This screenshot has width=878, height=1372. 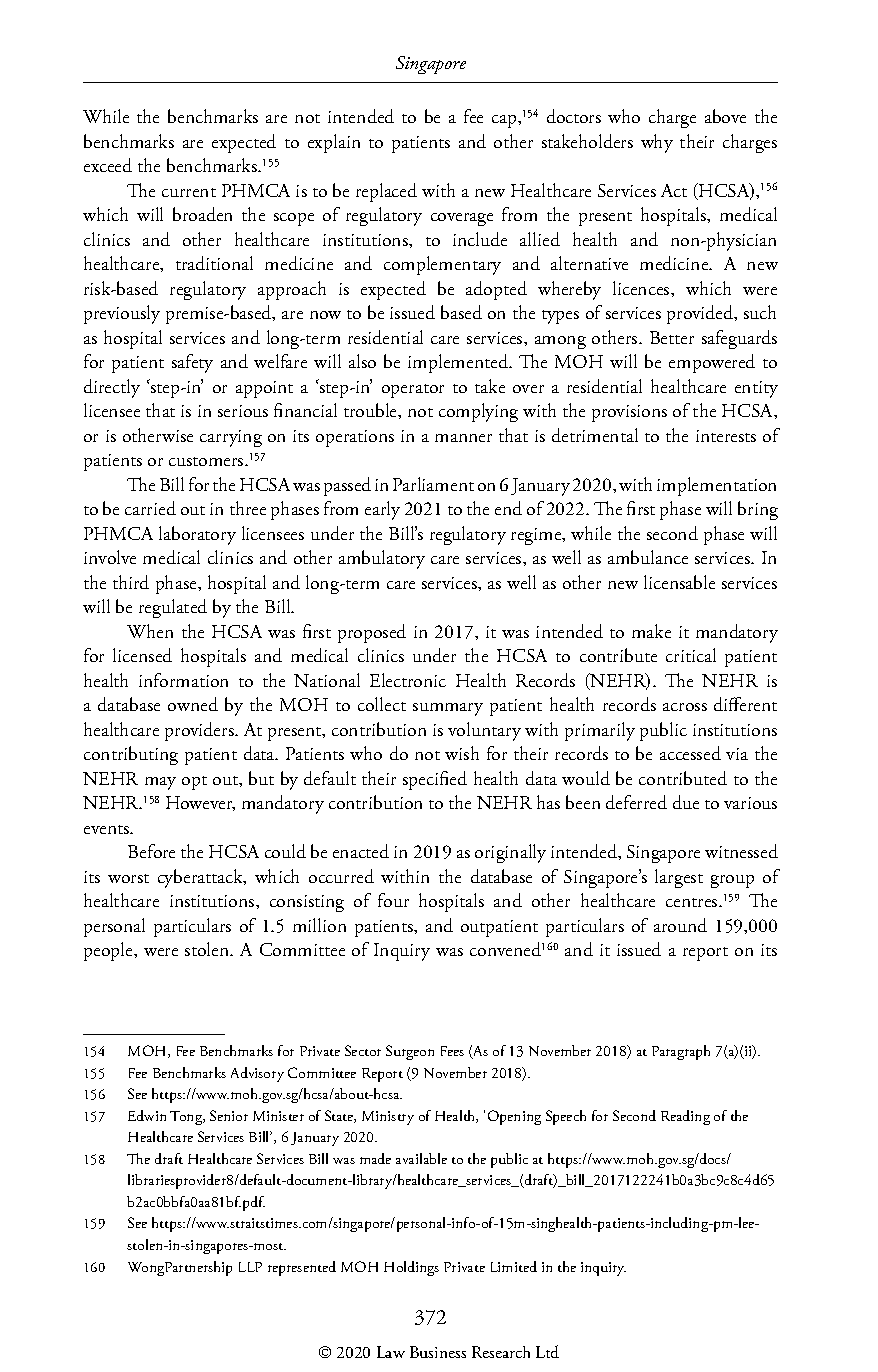 What do you see at coordinates (726, 436) in the screenshot?
I see `interests` at bounding box center [726, 436].
